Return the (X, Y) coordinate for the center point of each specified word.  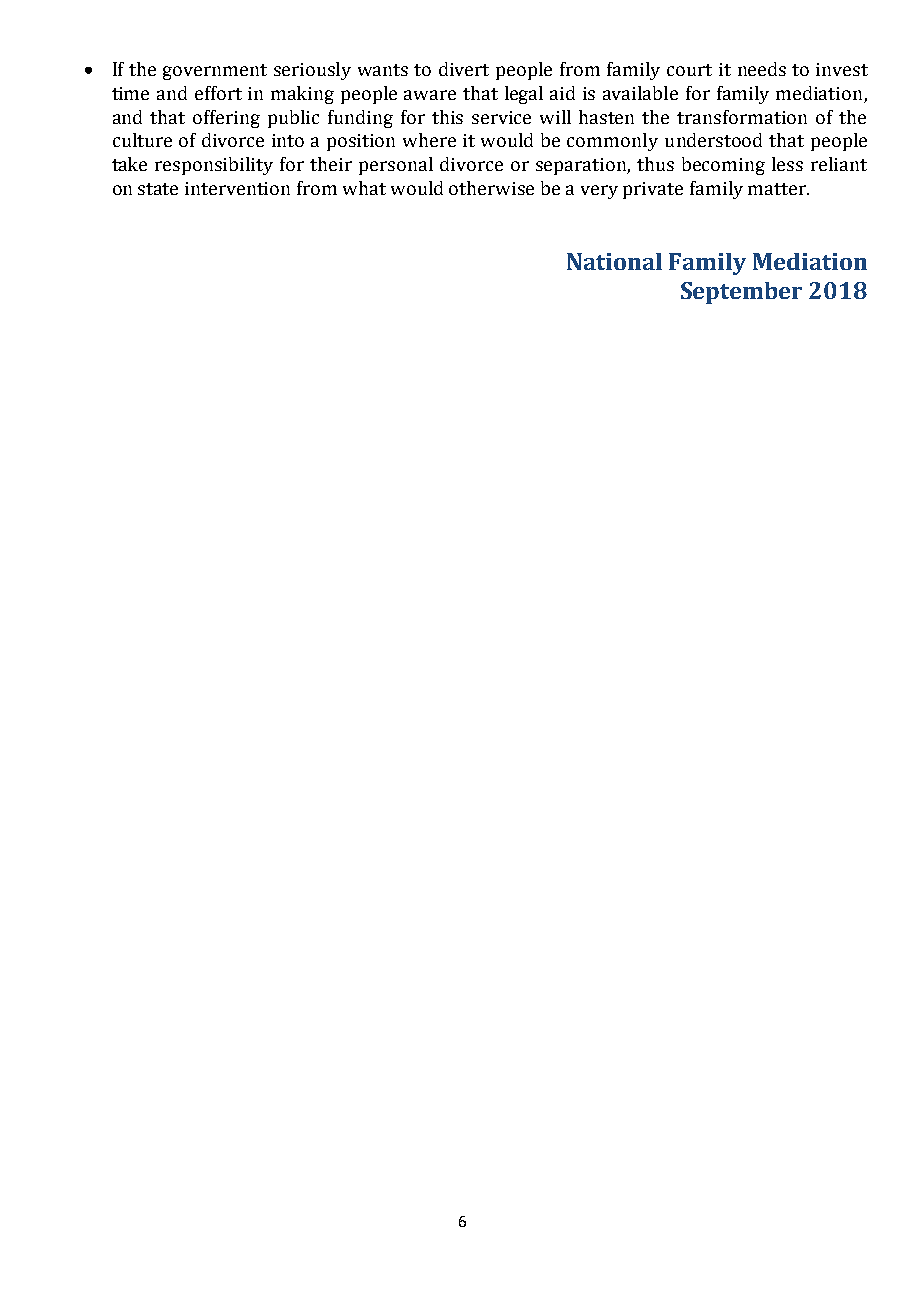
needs (762, 69)
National (614, 261)
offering (226, 119)
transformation (742, 117)
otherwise (491, 188)
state (158, 189)
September (741, 293)
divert (464, 69)
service (501, 117)
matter (778, 189)
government (215, 72)
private (653, 190)
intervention (237, 188)
